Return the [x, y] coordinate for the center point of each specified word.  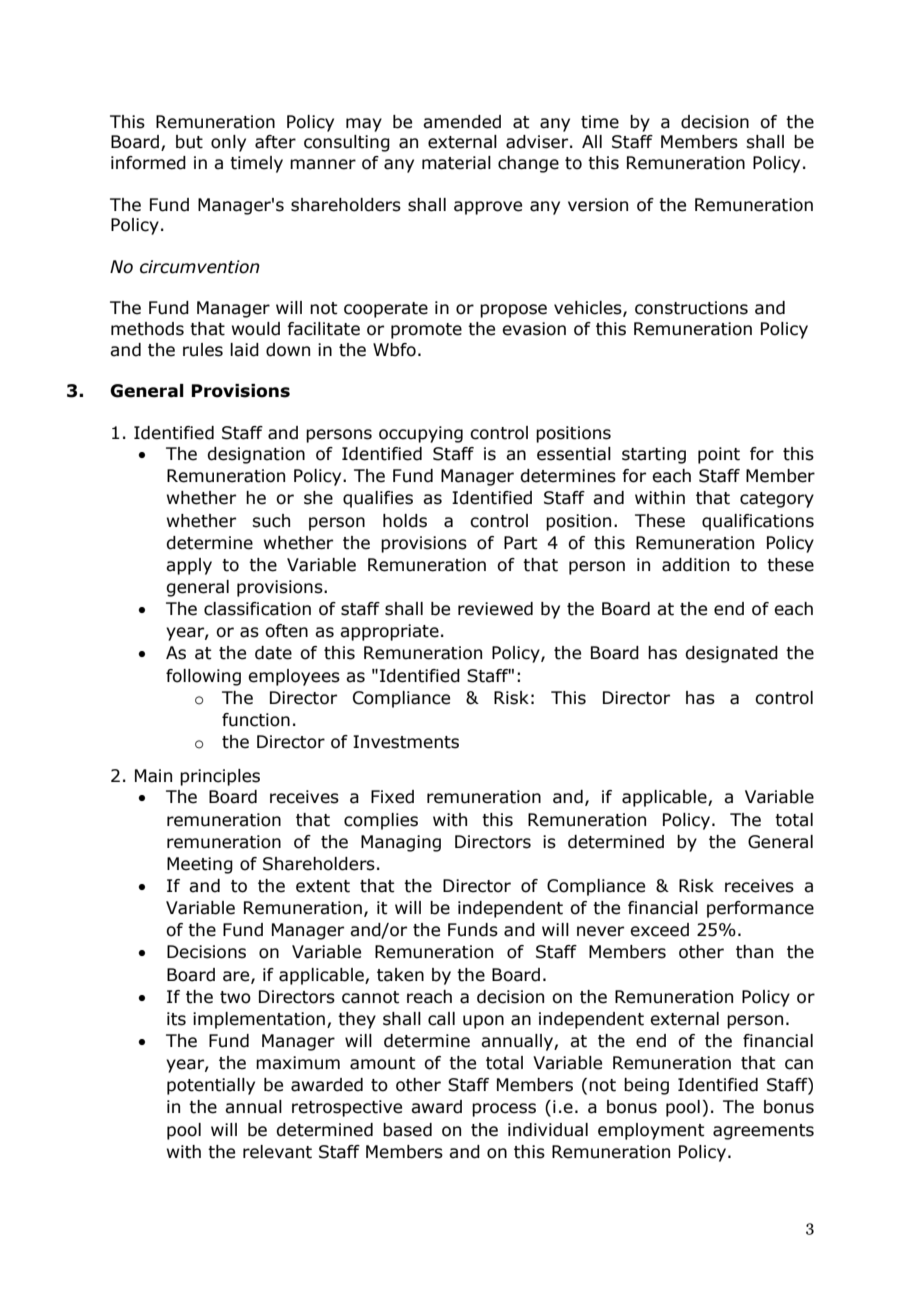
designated [731, 654]
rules [203, 350]
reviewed [495, 609]
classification [257, 609]
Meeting [200, 865]
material [456, 163]
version [598, 205]
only [228, 143]
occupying [421, 434]
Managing [401, 843]
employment [651, 1131]
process [504, 1110]
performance [760, 909]
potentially [211, 1086]
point [719, 455]
